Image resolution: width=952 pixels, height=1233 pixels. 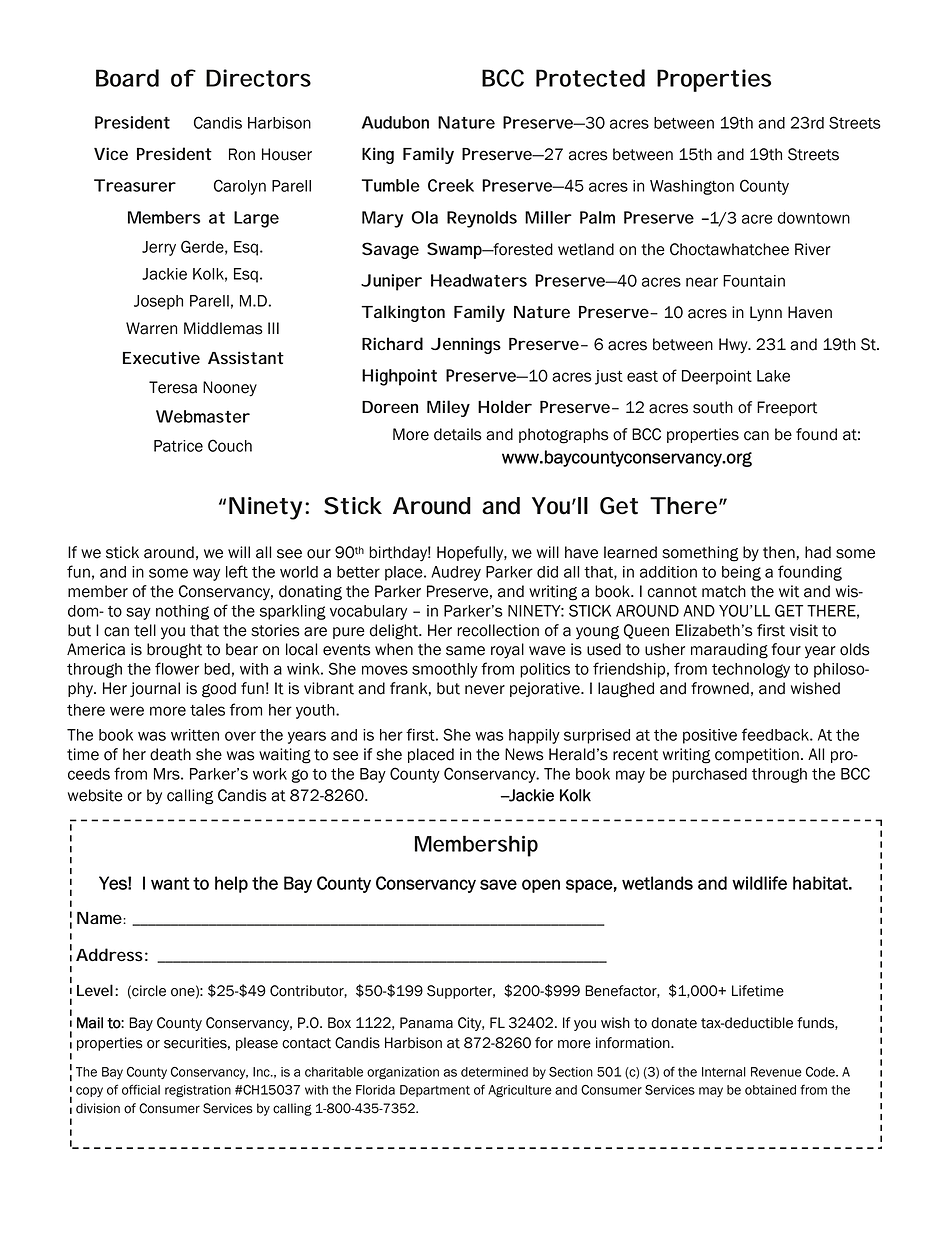 I want to click on Patrice, so click(x=178, y=446).
